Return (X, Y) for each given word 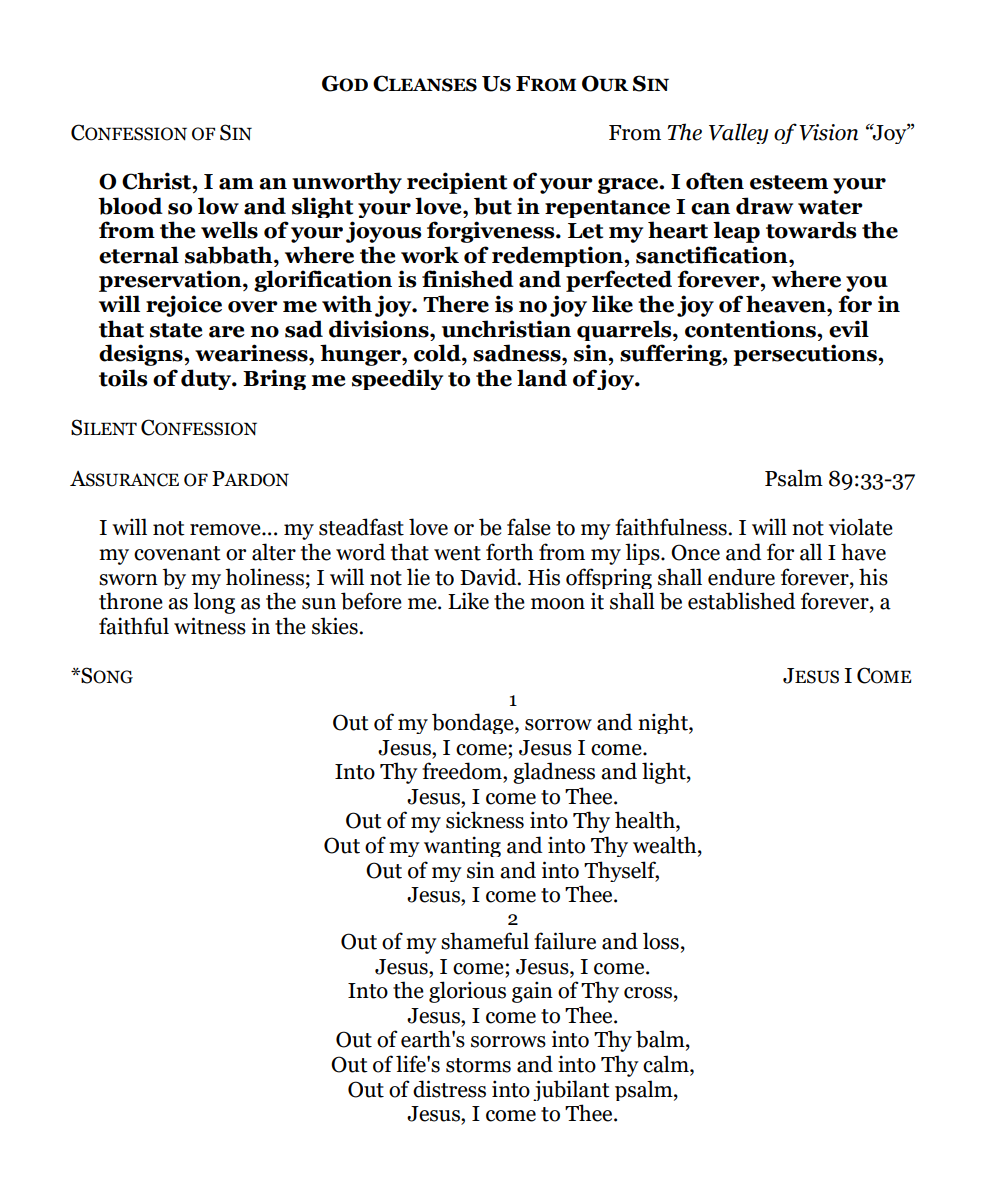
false (529, 527)
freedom (463, 771)
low (218, 206)
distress (449, 1089)
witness (210, 626)
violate (861, 527)
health (646, 821)
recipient (457, 183)
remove (226, 530)
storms (478, 1065)
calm (667, 1065)
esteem (789, 182)
